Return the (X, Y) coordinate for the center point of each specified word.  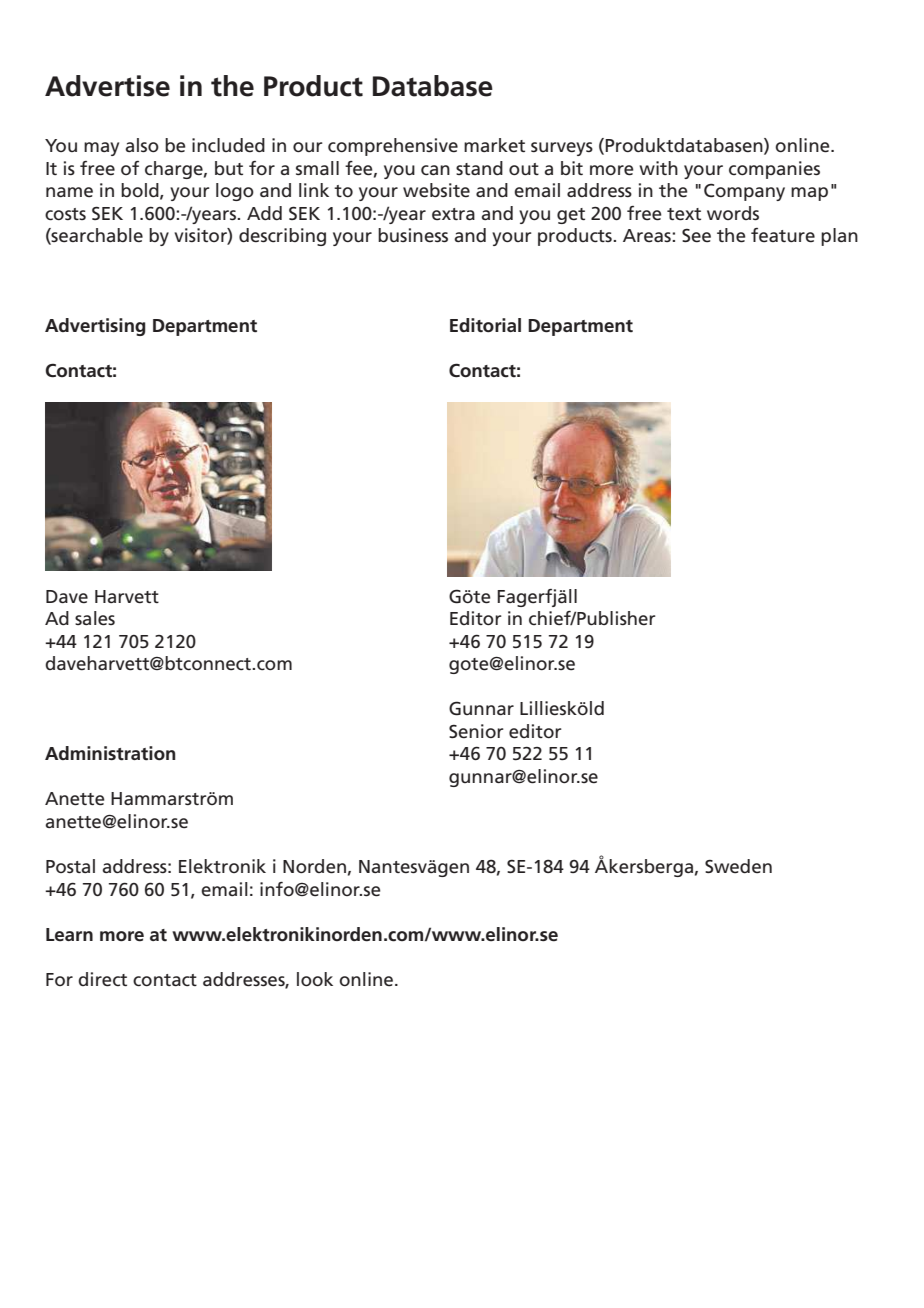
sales (95, 618)
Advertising (95, 327)
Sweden (738, 866)
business (413, 235)
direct (102, 979)
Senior (476, 731)
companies (774, 170)
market (494, 145)
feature (783, 235)
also (142, 145)
